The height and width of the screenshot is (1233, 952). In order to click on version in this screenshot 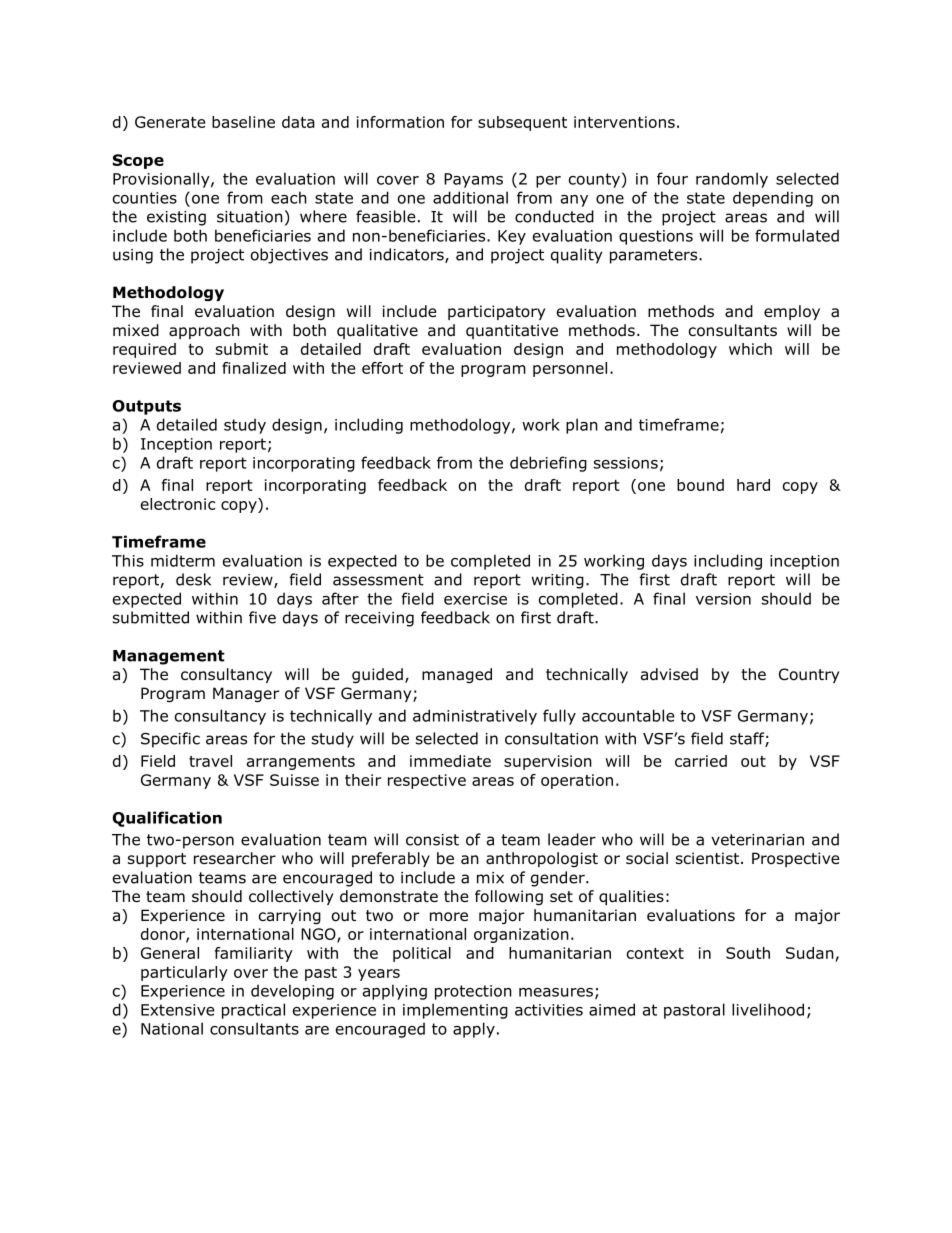, I will do `click(723, 599)`.
